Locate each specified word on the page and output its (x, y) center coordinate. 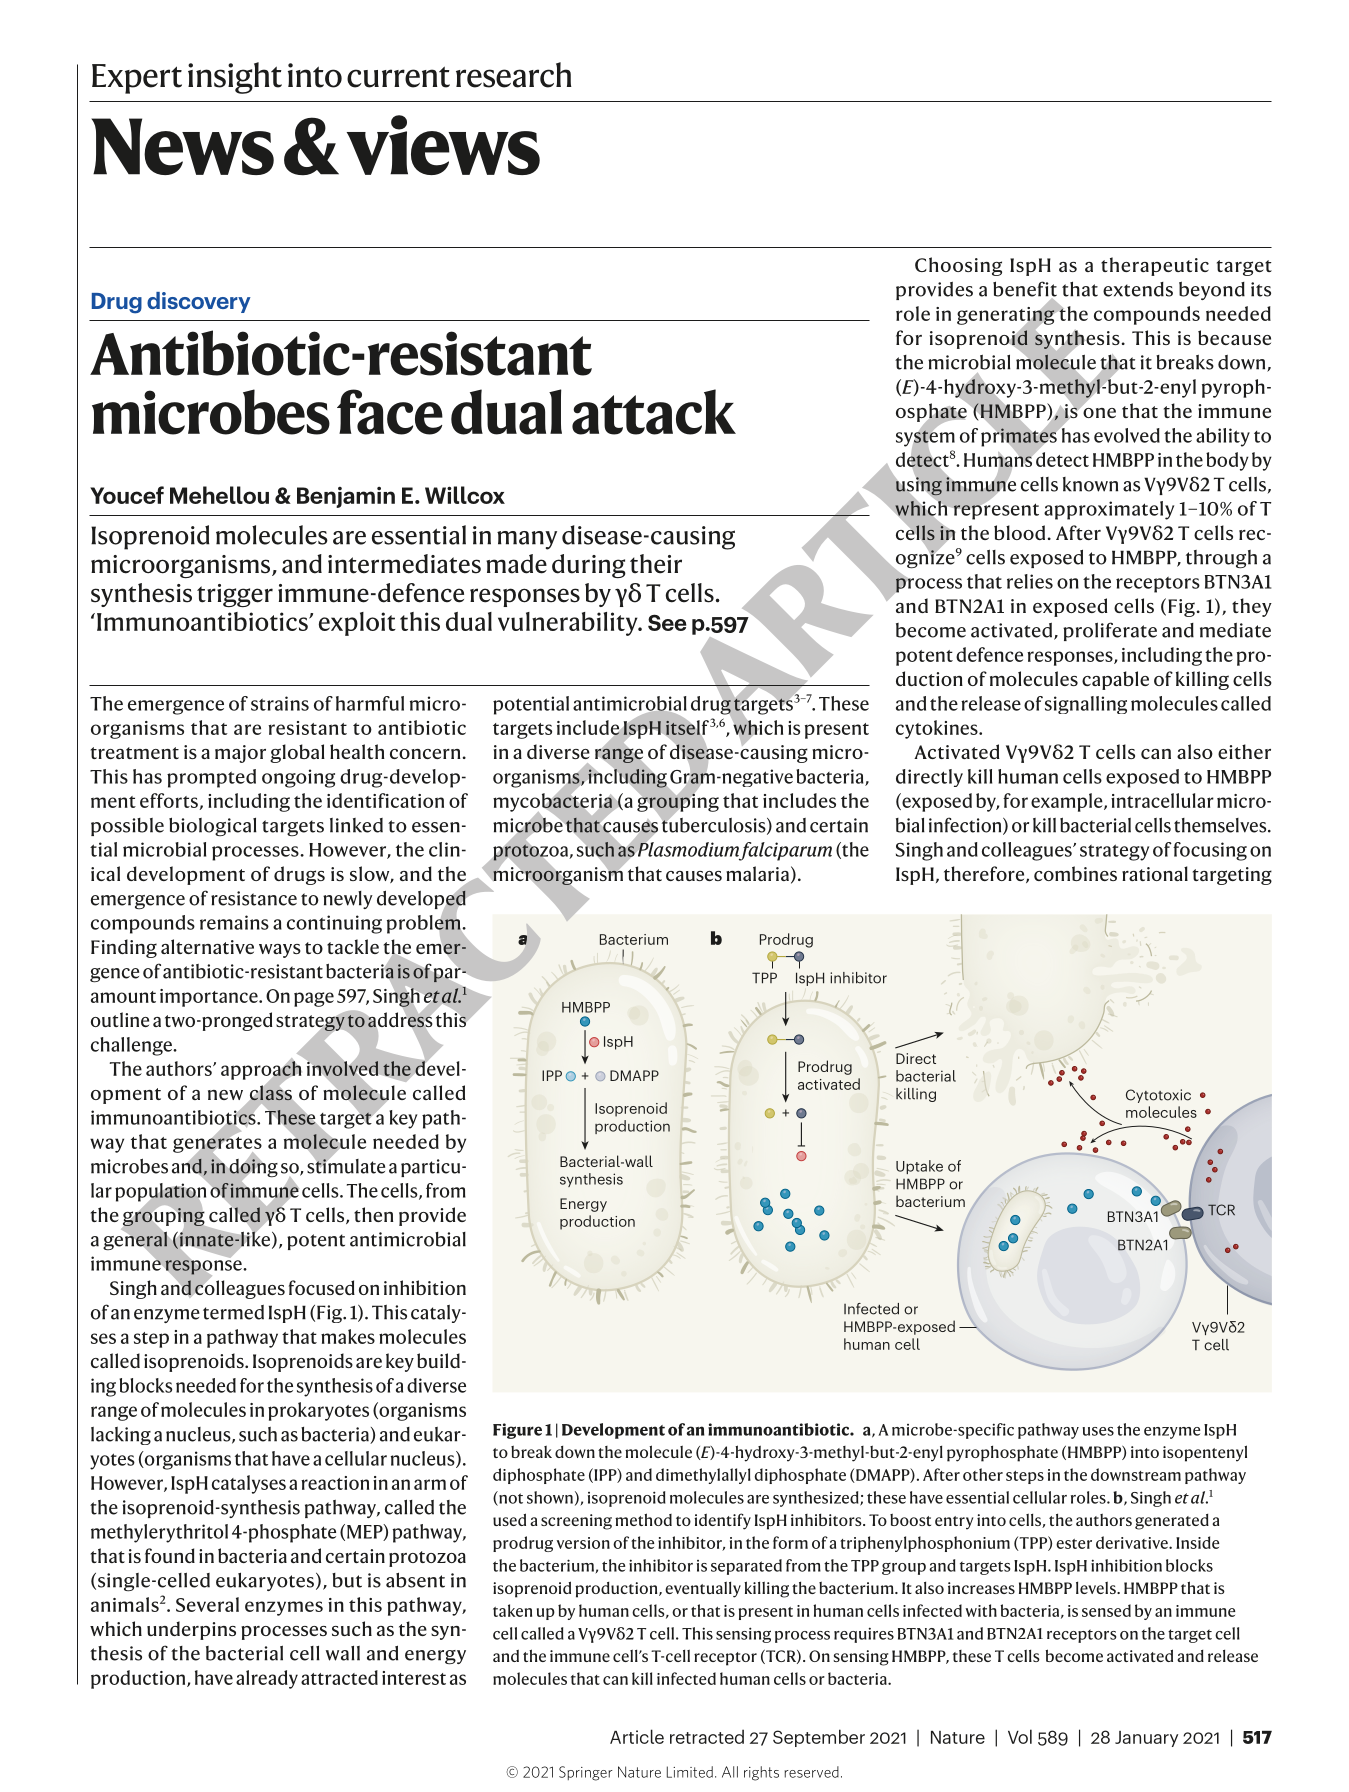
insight (235, 78)
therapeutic (1155, 266)
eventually (703, 1589)
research (514, 75)
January (1146, 1739)
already (267, 1679)
